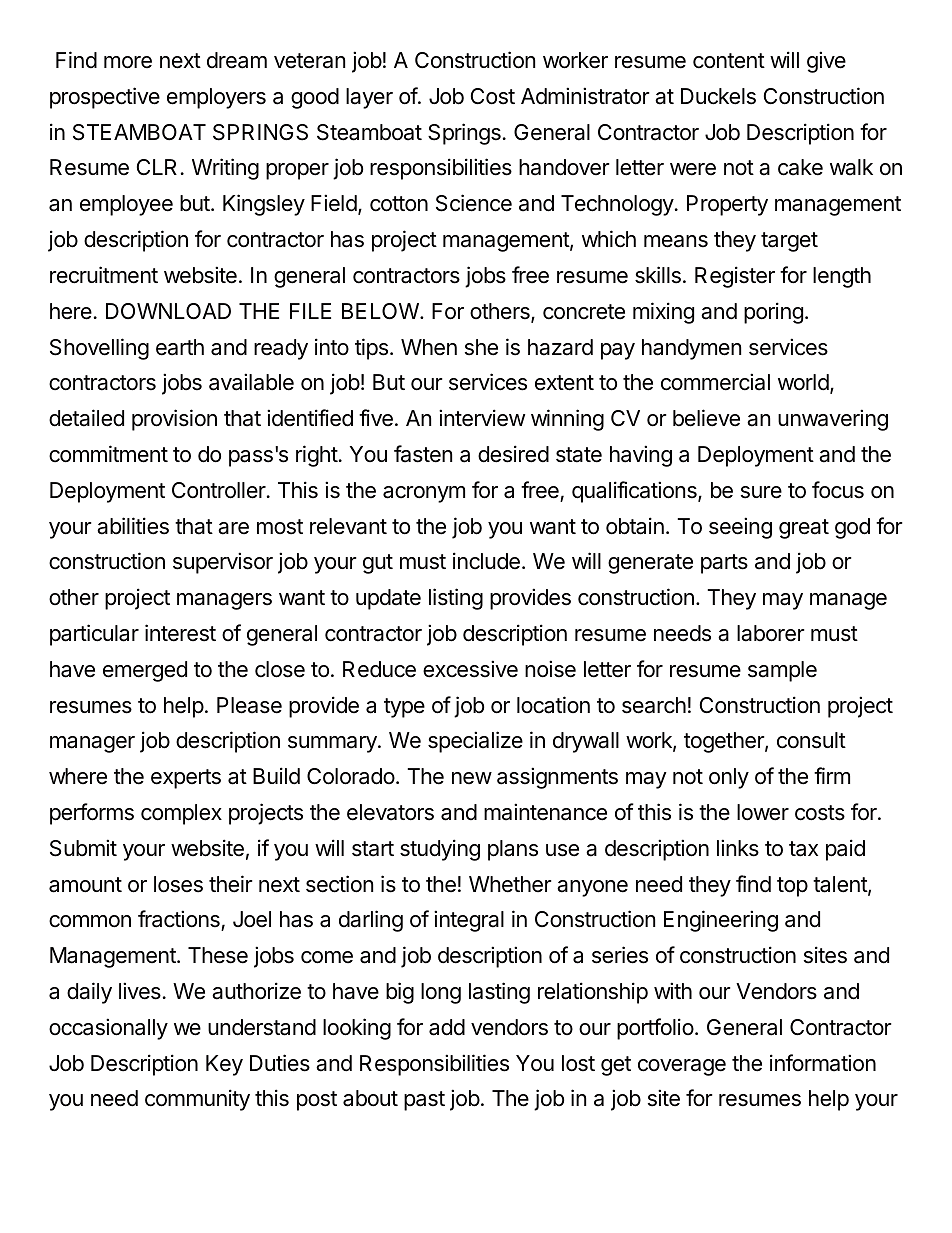 Image resolution: width=952 pixels, height=1233 pixels. Describe the element at coordinates (181, 814) in the document. I see `complex` at that location.
